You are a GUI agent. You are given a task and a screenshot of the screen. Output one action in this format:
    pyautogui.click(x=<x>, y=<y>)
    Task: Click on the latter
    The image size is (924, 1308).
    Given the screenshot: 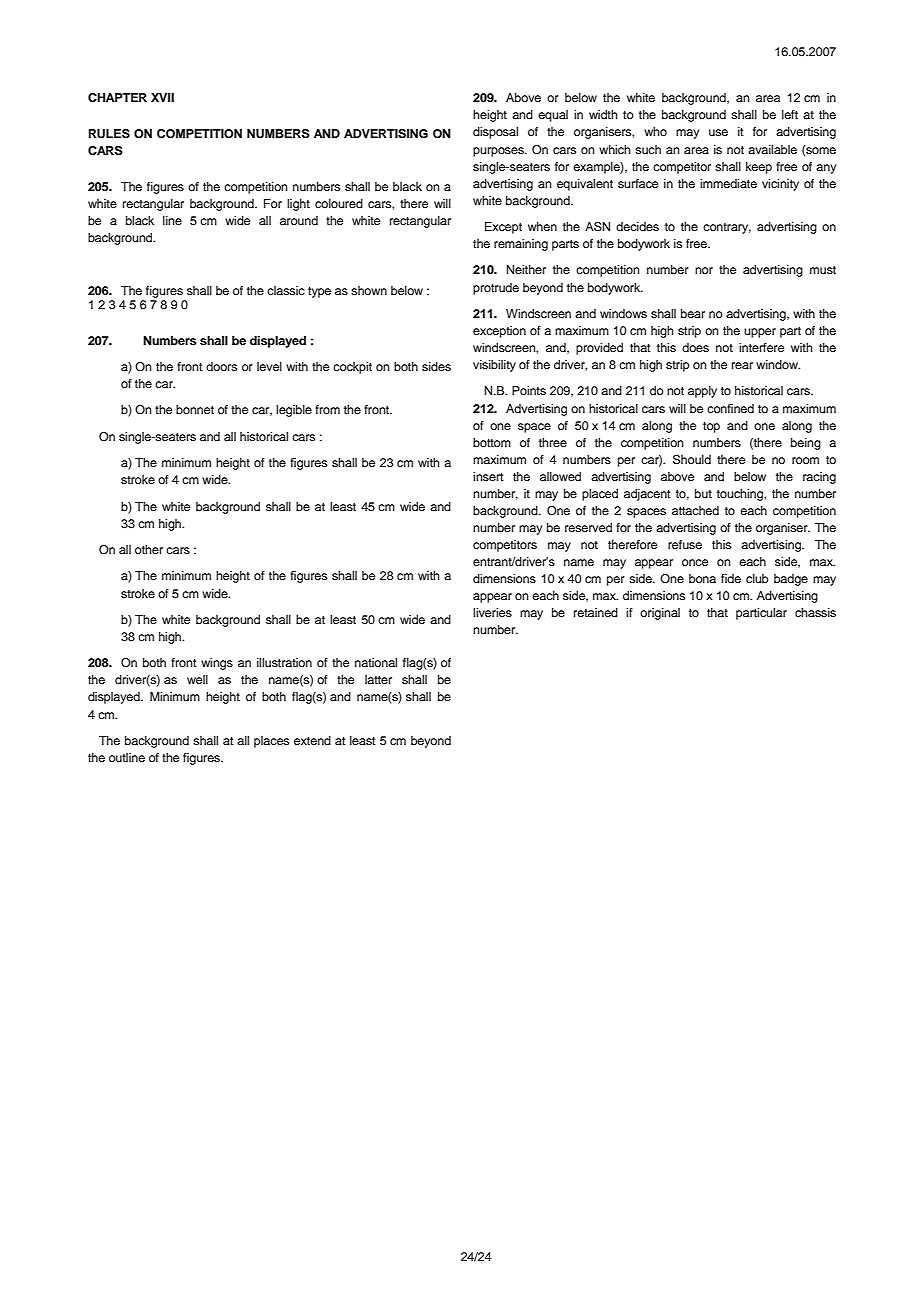 What is the action you would take?
    pyautogui.click(x=378, y=679)
